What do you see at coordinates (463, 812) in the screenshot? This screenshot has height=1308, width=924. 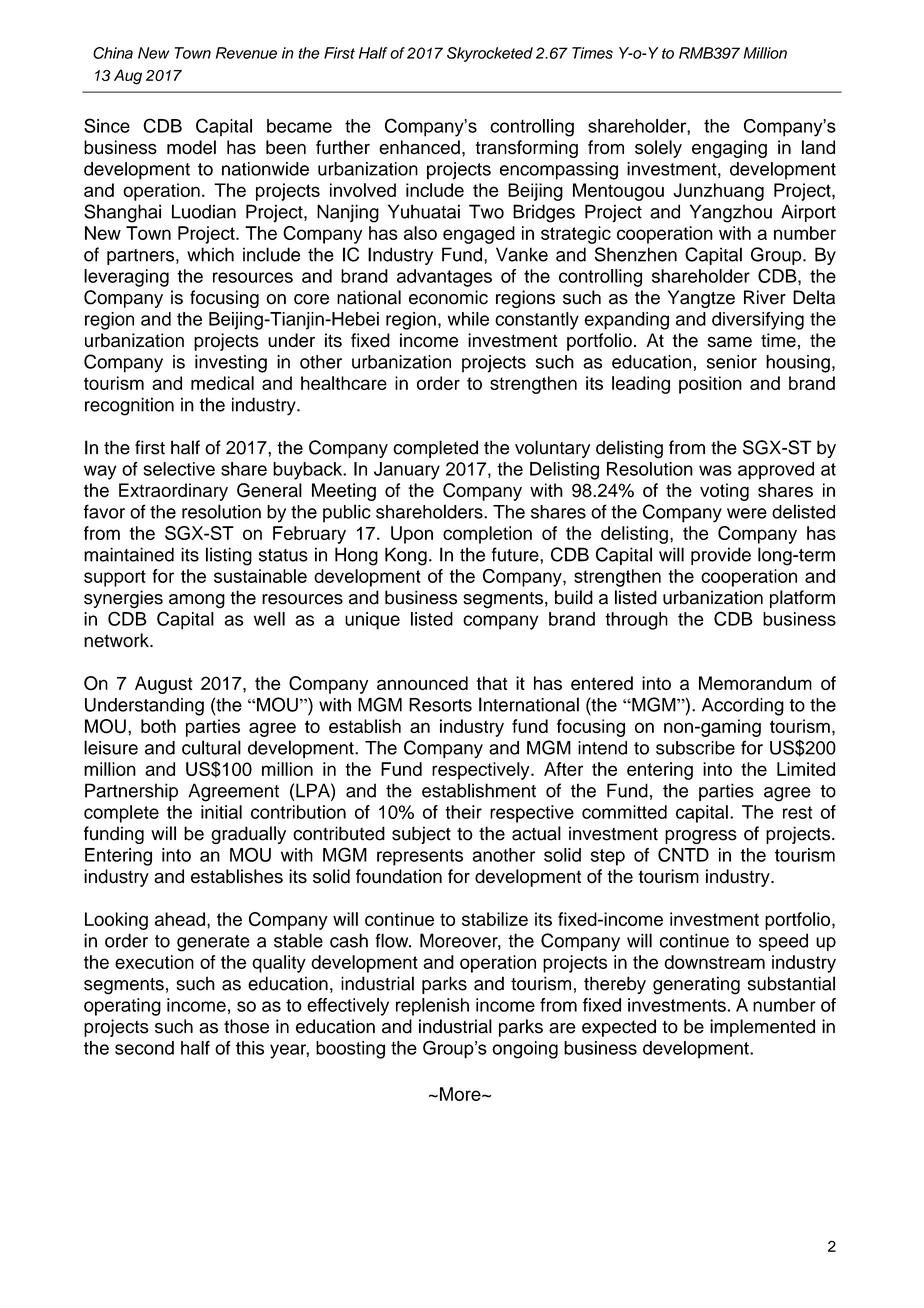 I see `their` at bounding box center [463, 812].
